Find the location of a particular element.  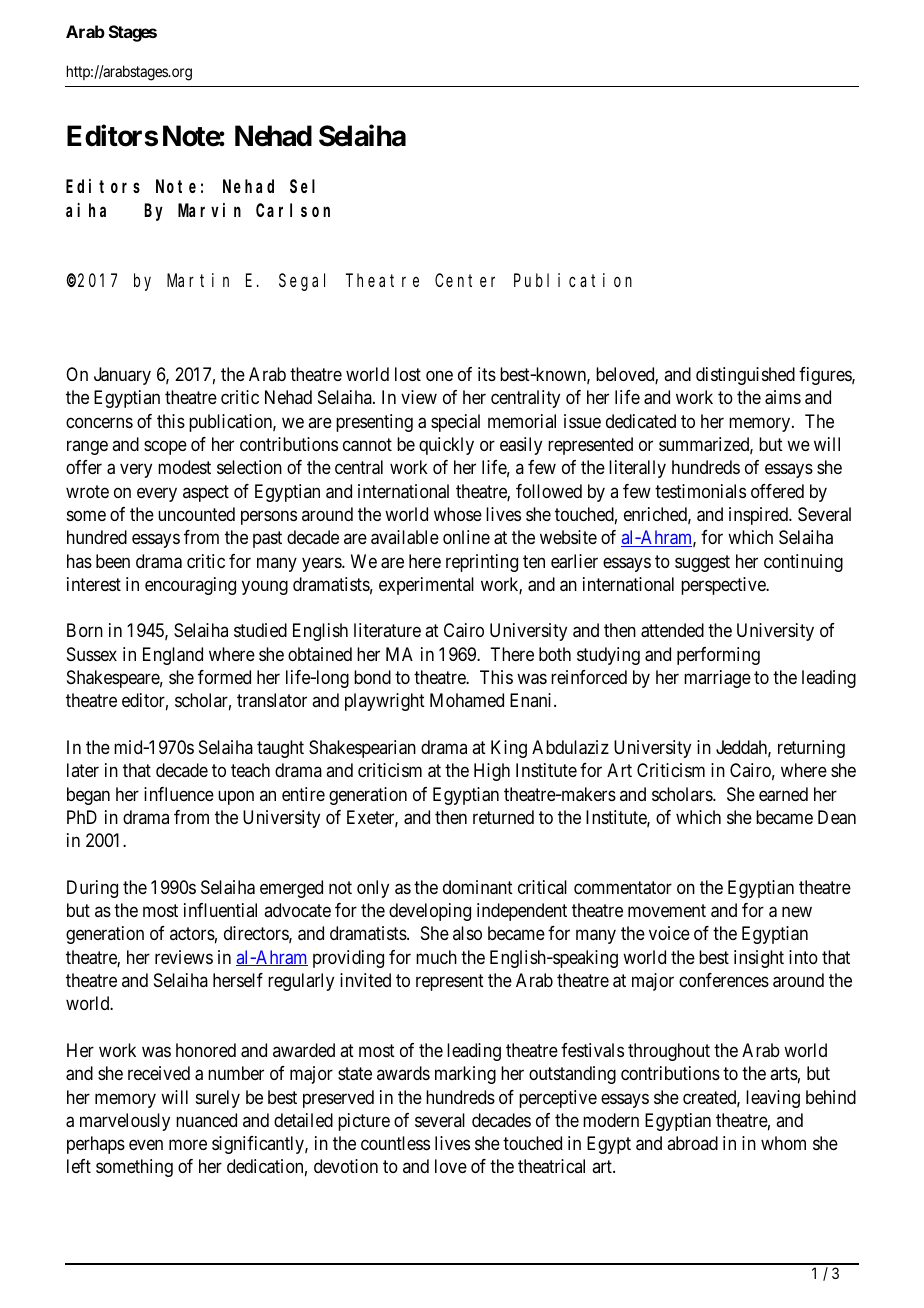

online is located at coordinates (466, 537).
